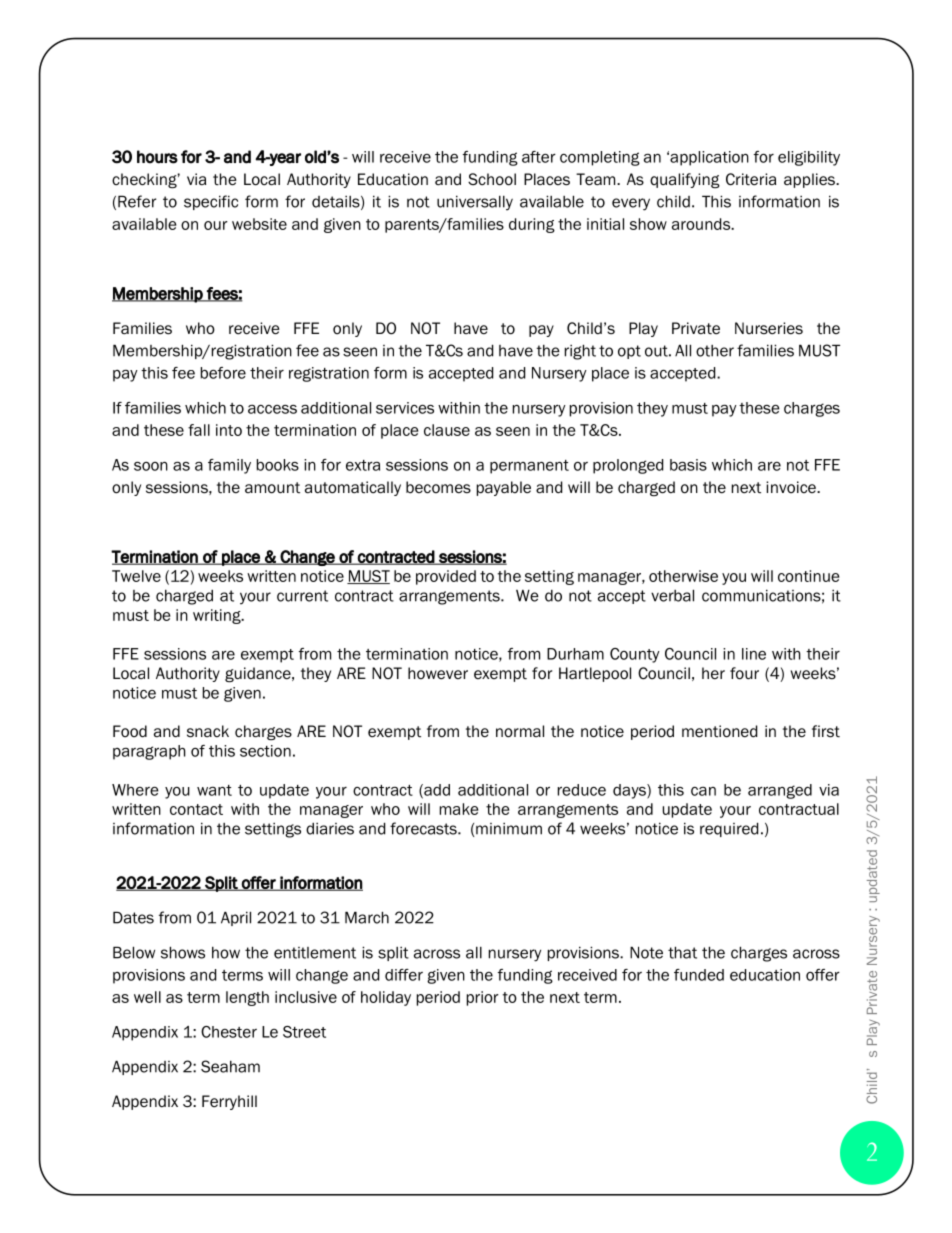  What do you see at coordinates (447, 430) in the page?
I see `clause` at bounding box center [447, 430].
